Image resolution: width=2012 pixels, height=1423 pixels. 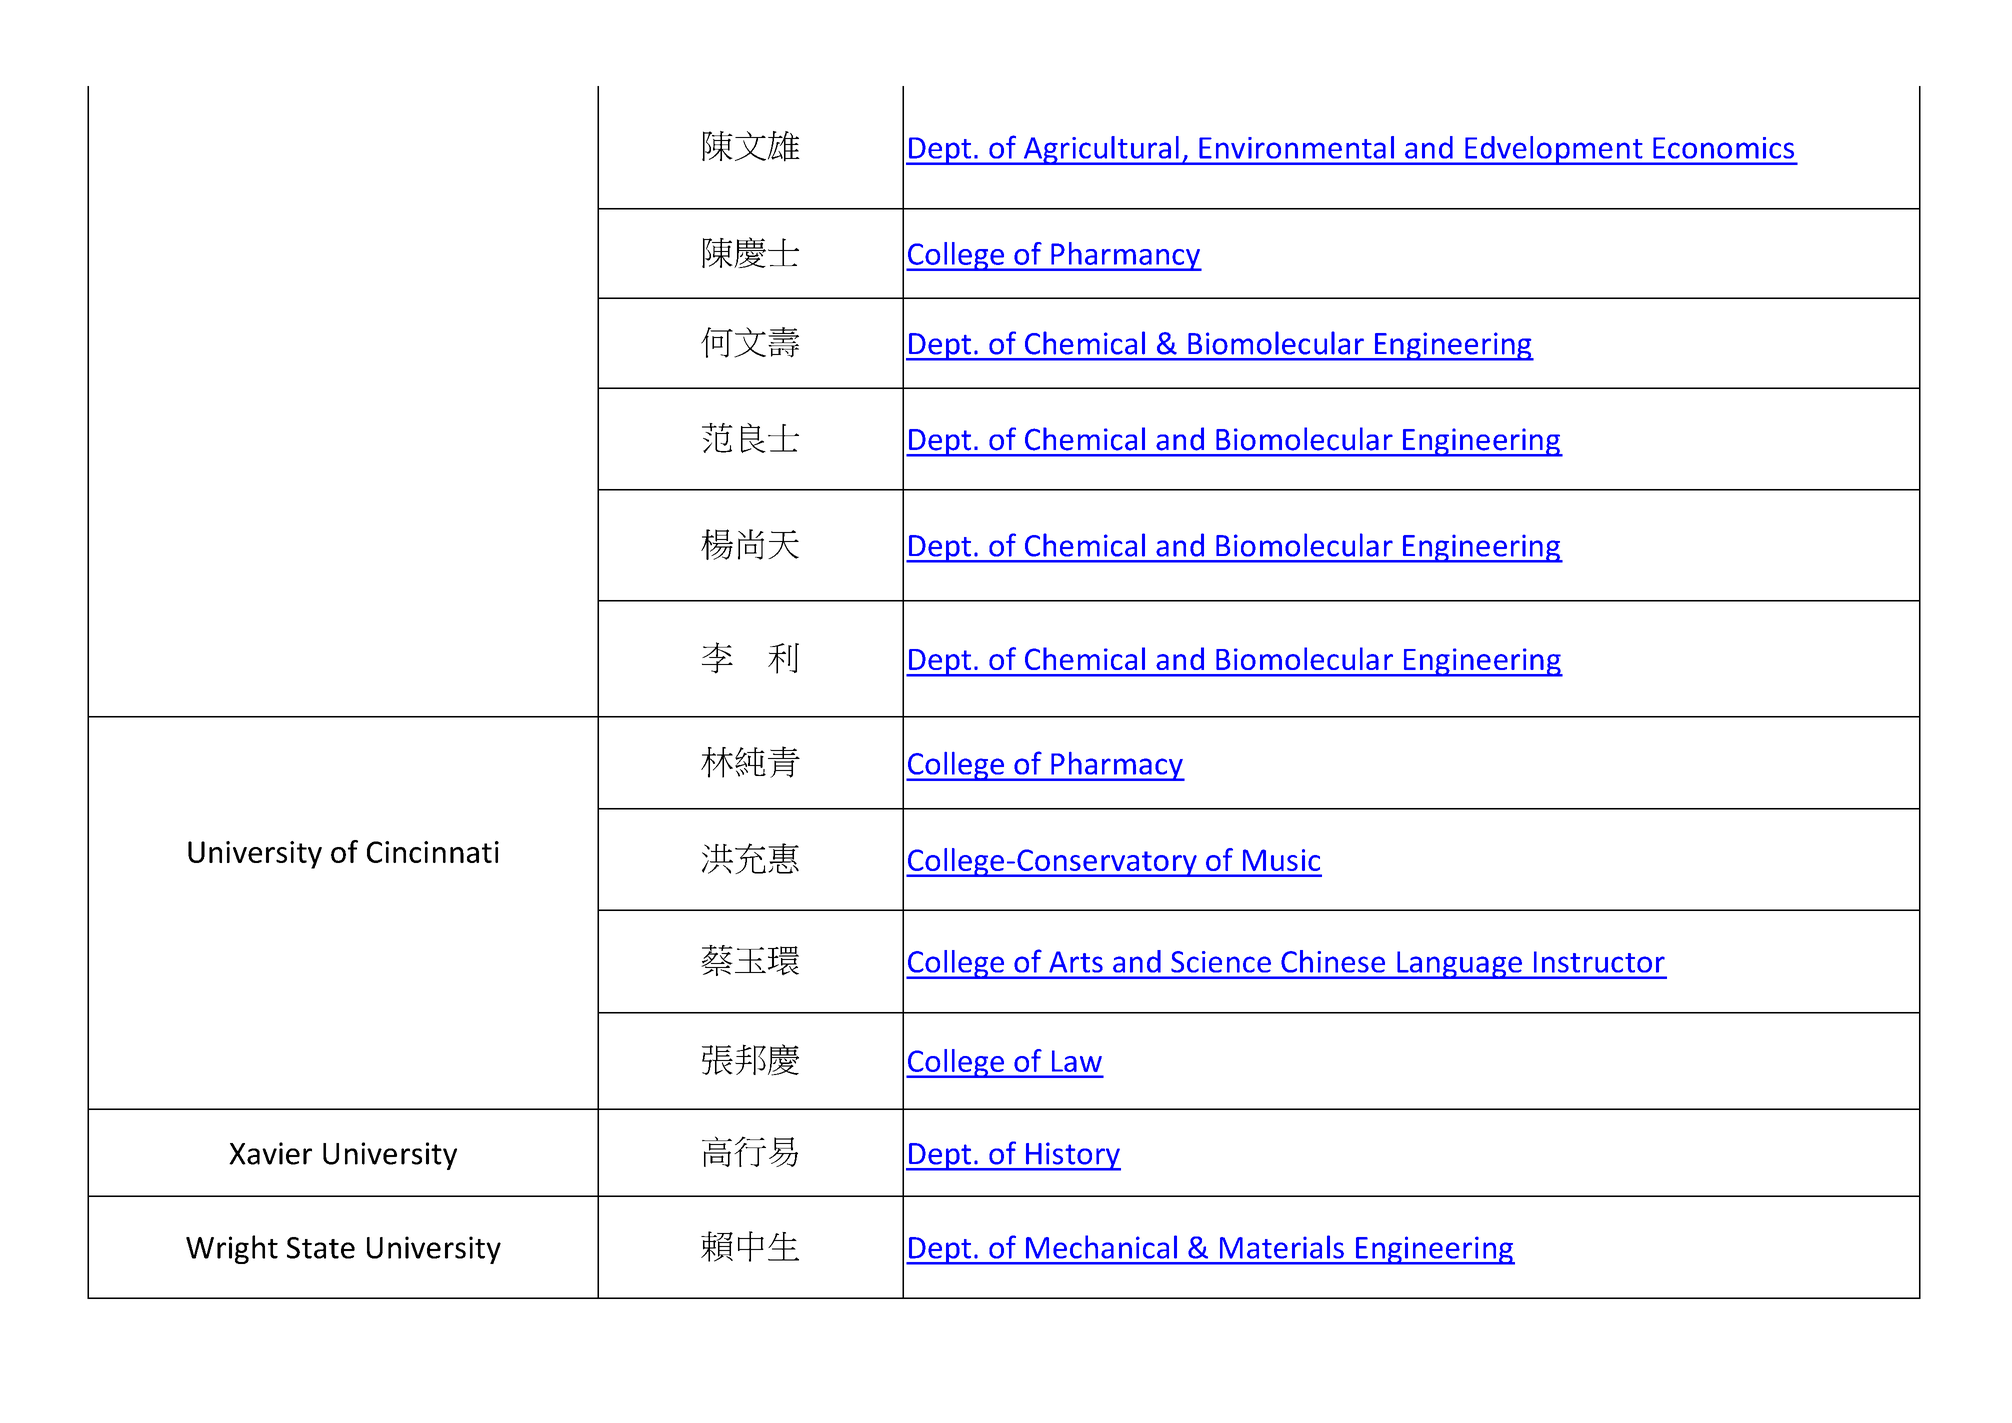 I want to click on Agricultural, so click(x=1101, y=150).
